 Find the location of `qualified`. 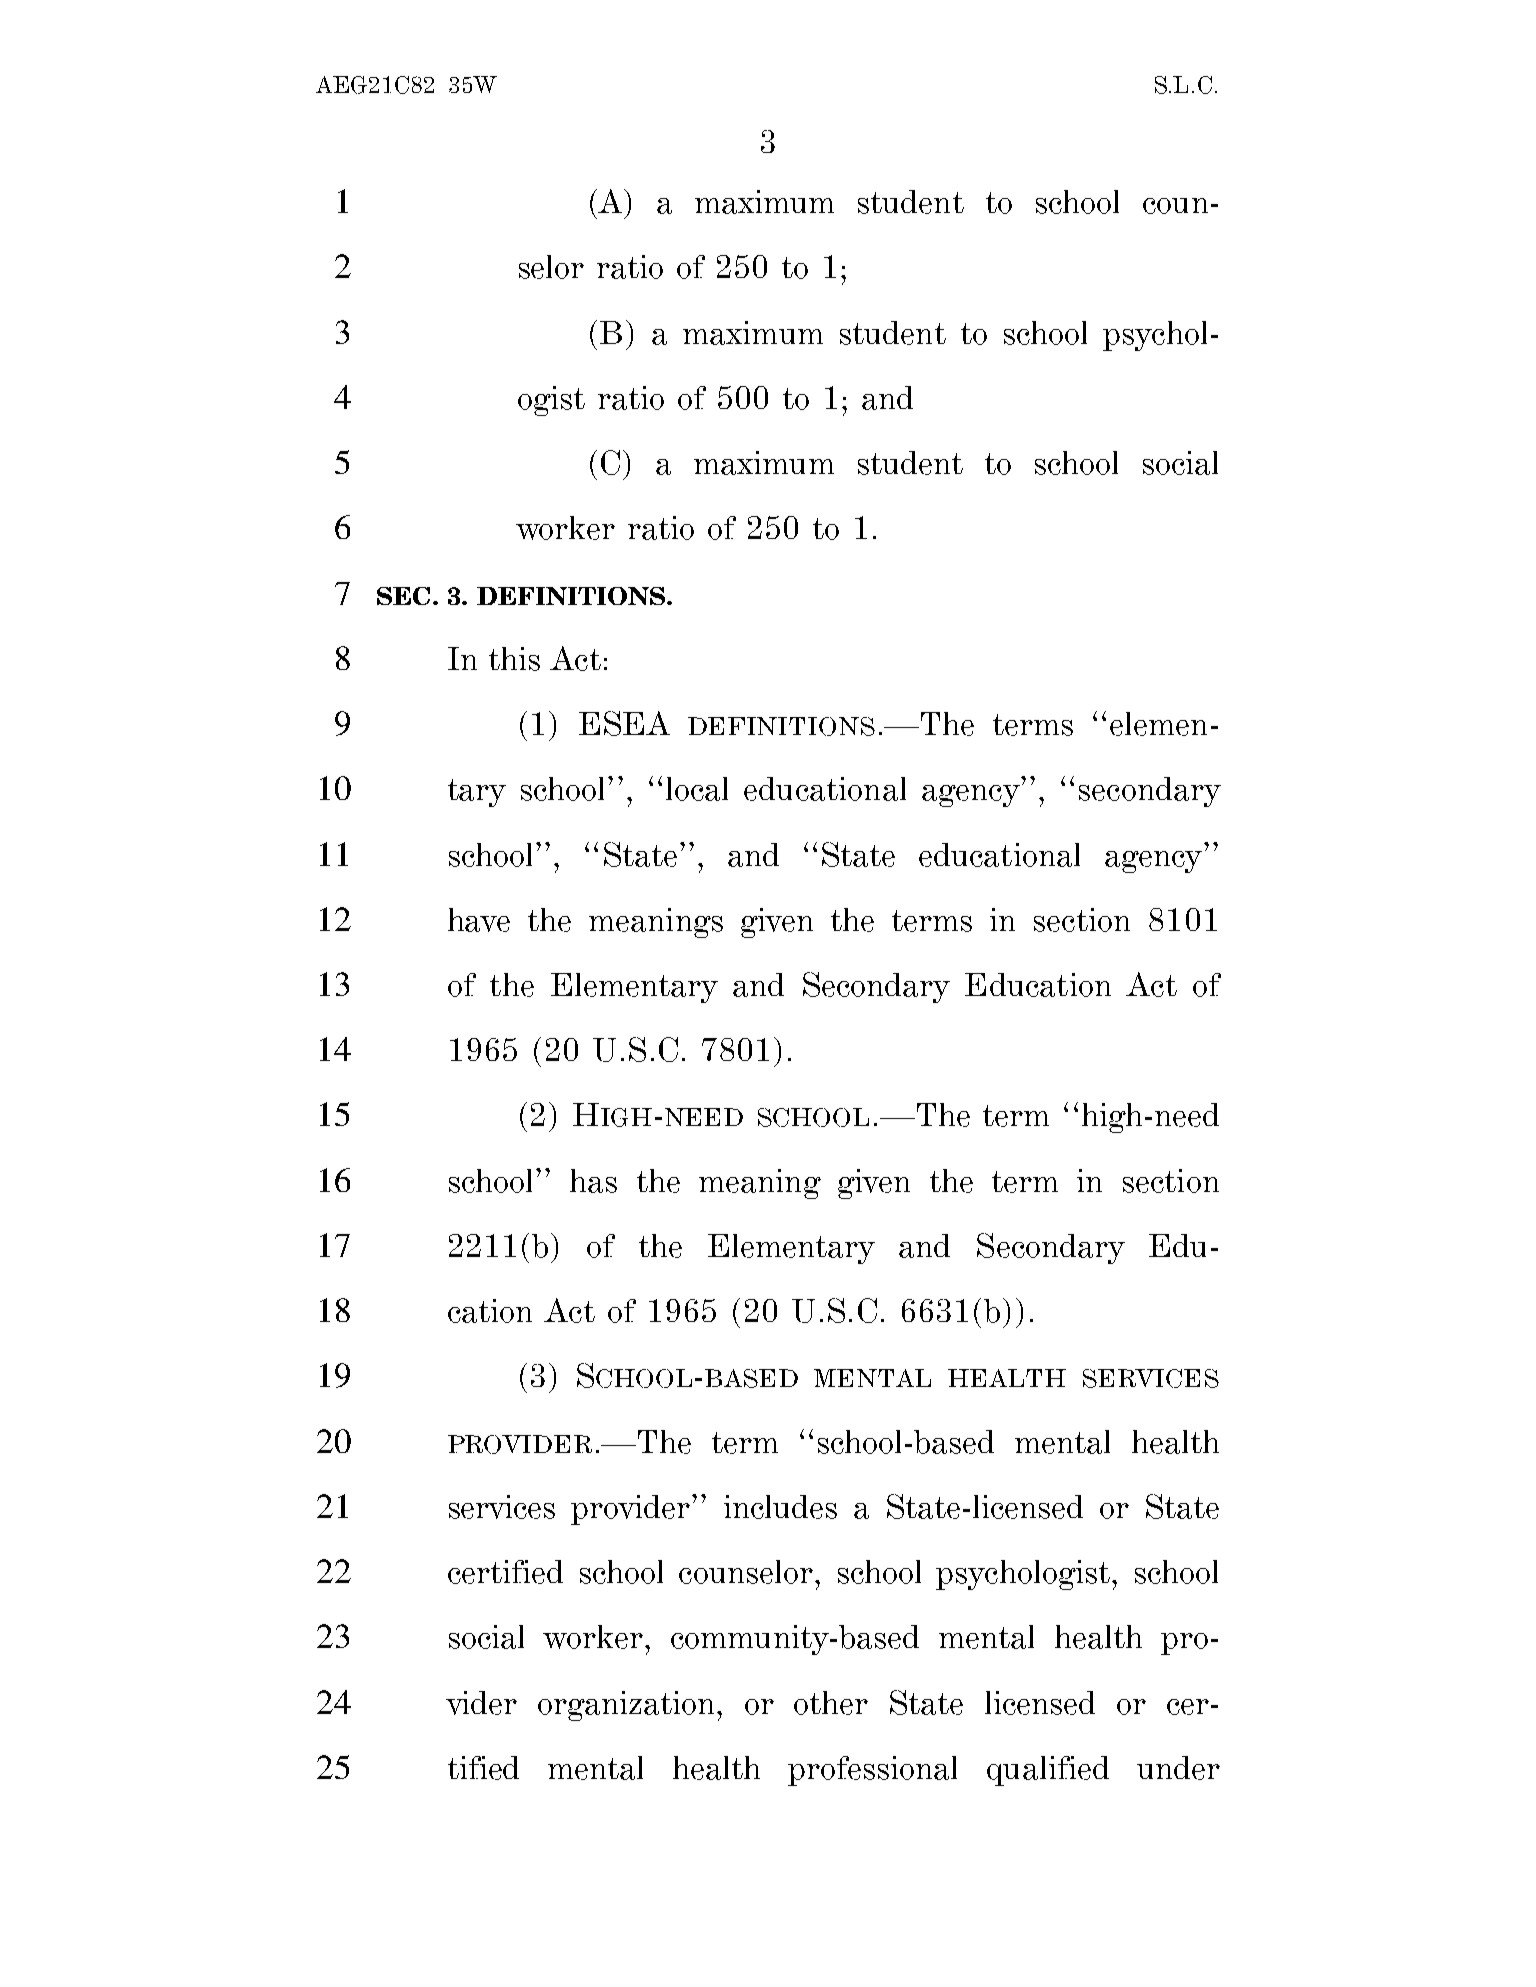

qualified is located at coordinates (1048, 1771).
